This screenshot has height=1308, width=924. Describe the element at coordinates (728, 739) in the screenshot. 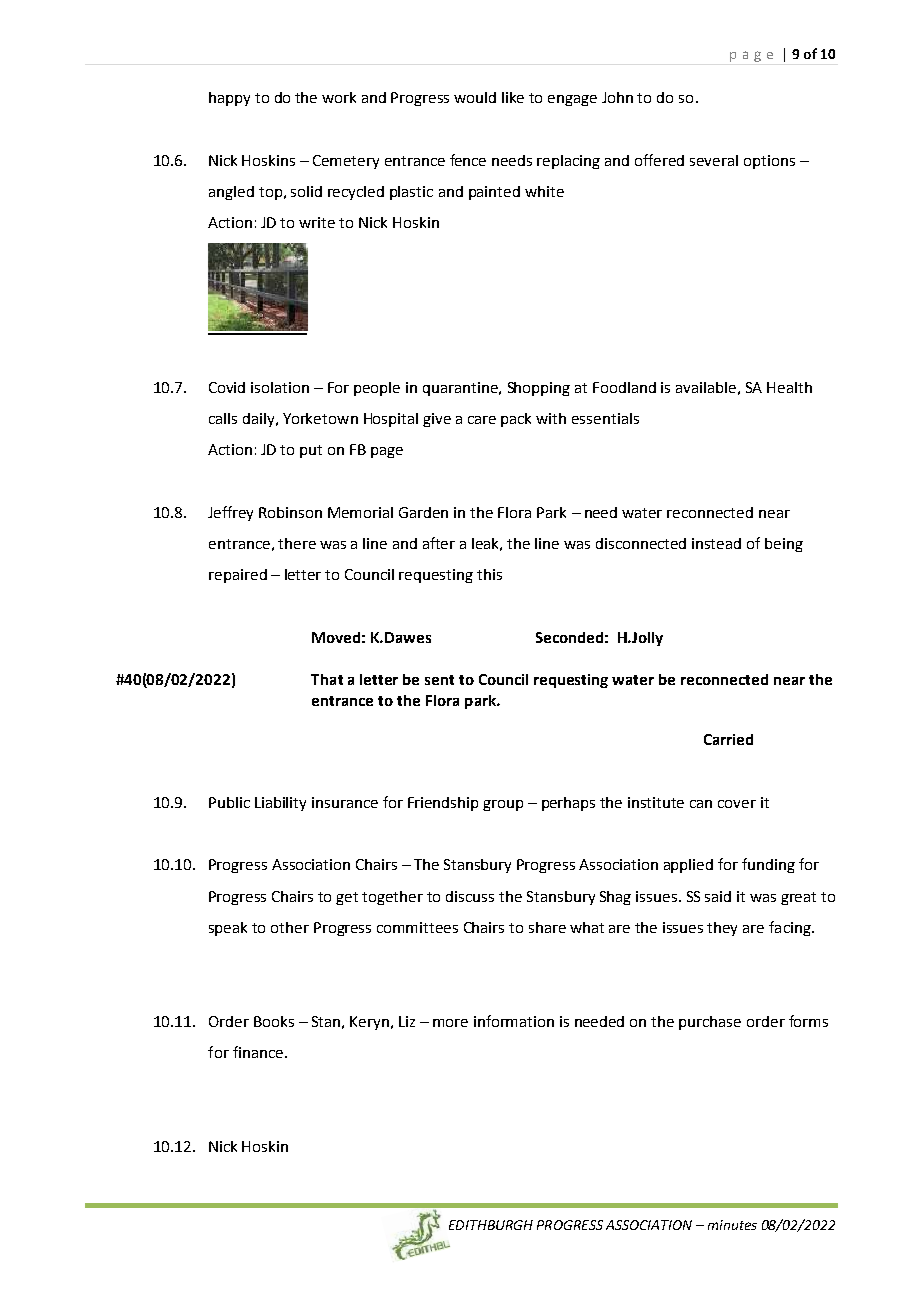

I see `Carried` at that location.
